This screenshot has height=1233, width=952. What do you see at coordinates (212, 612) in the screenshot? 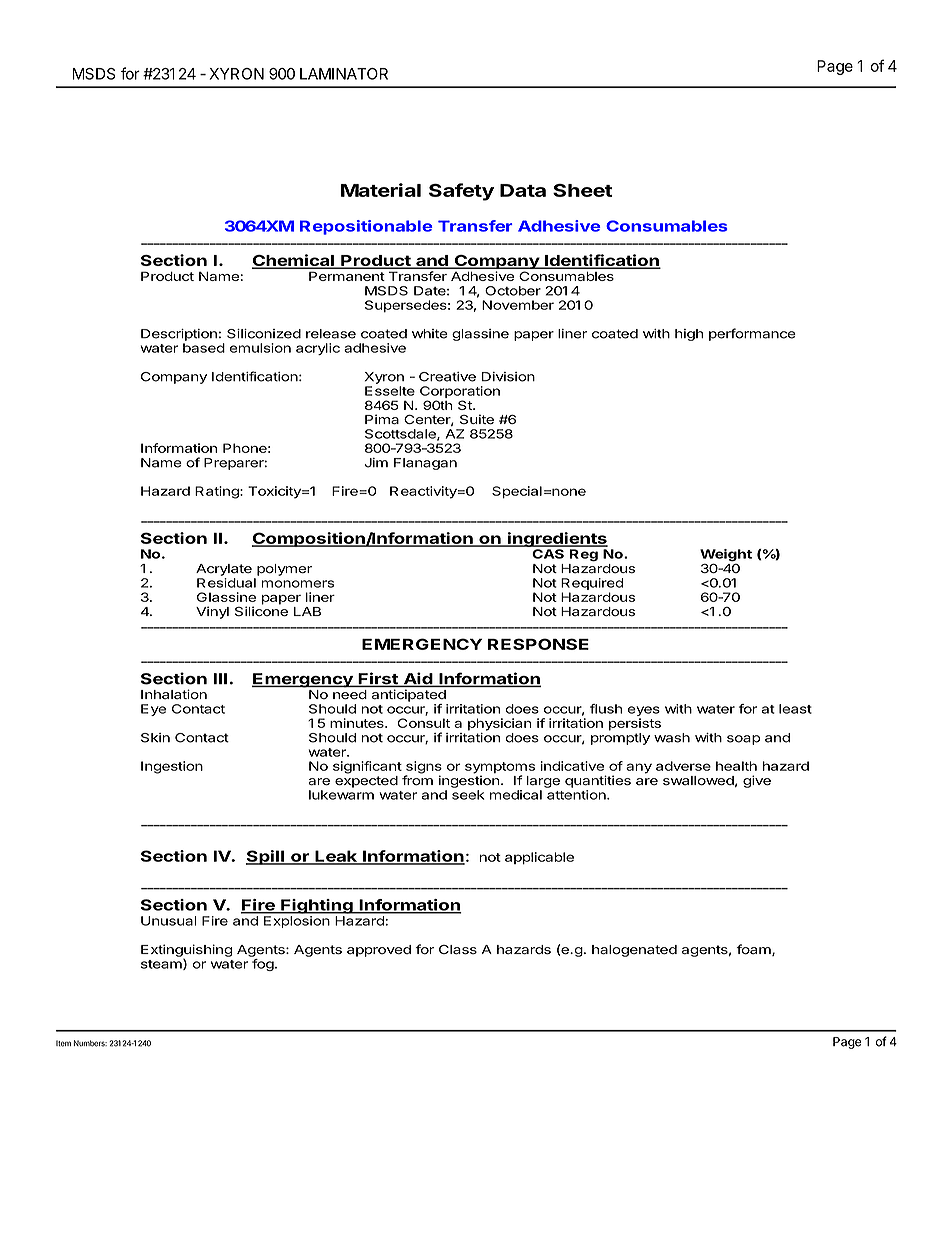
I see `Vinyl` at bounding box center [212, 612].
